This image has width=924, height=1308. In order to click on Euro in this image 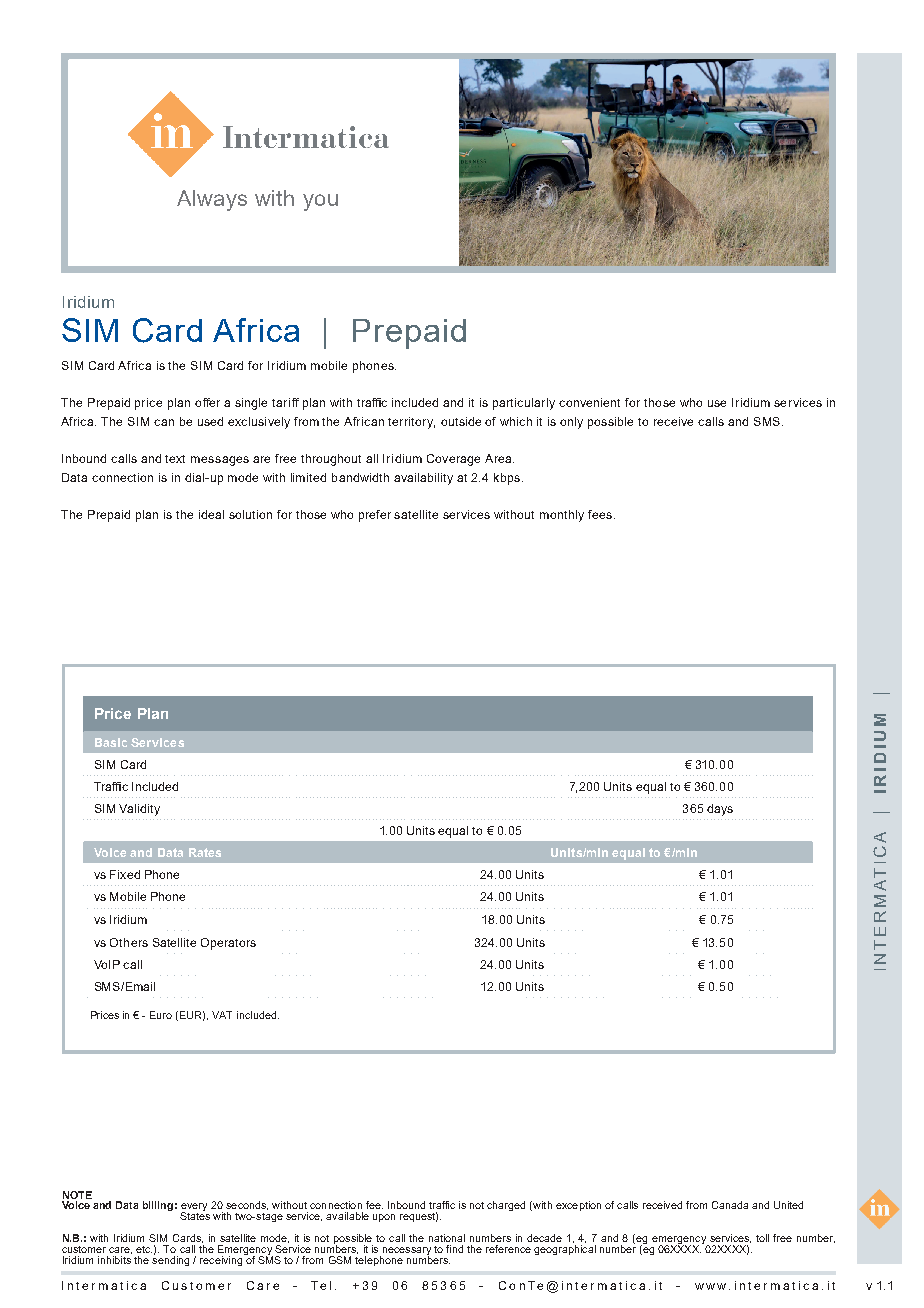, I will do `click(161, 1015)`.
